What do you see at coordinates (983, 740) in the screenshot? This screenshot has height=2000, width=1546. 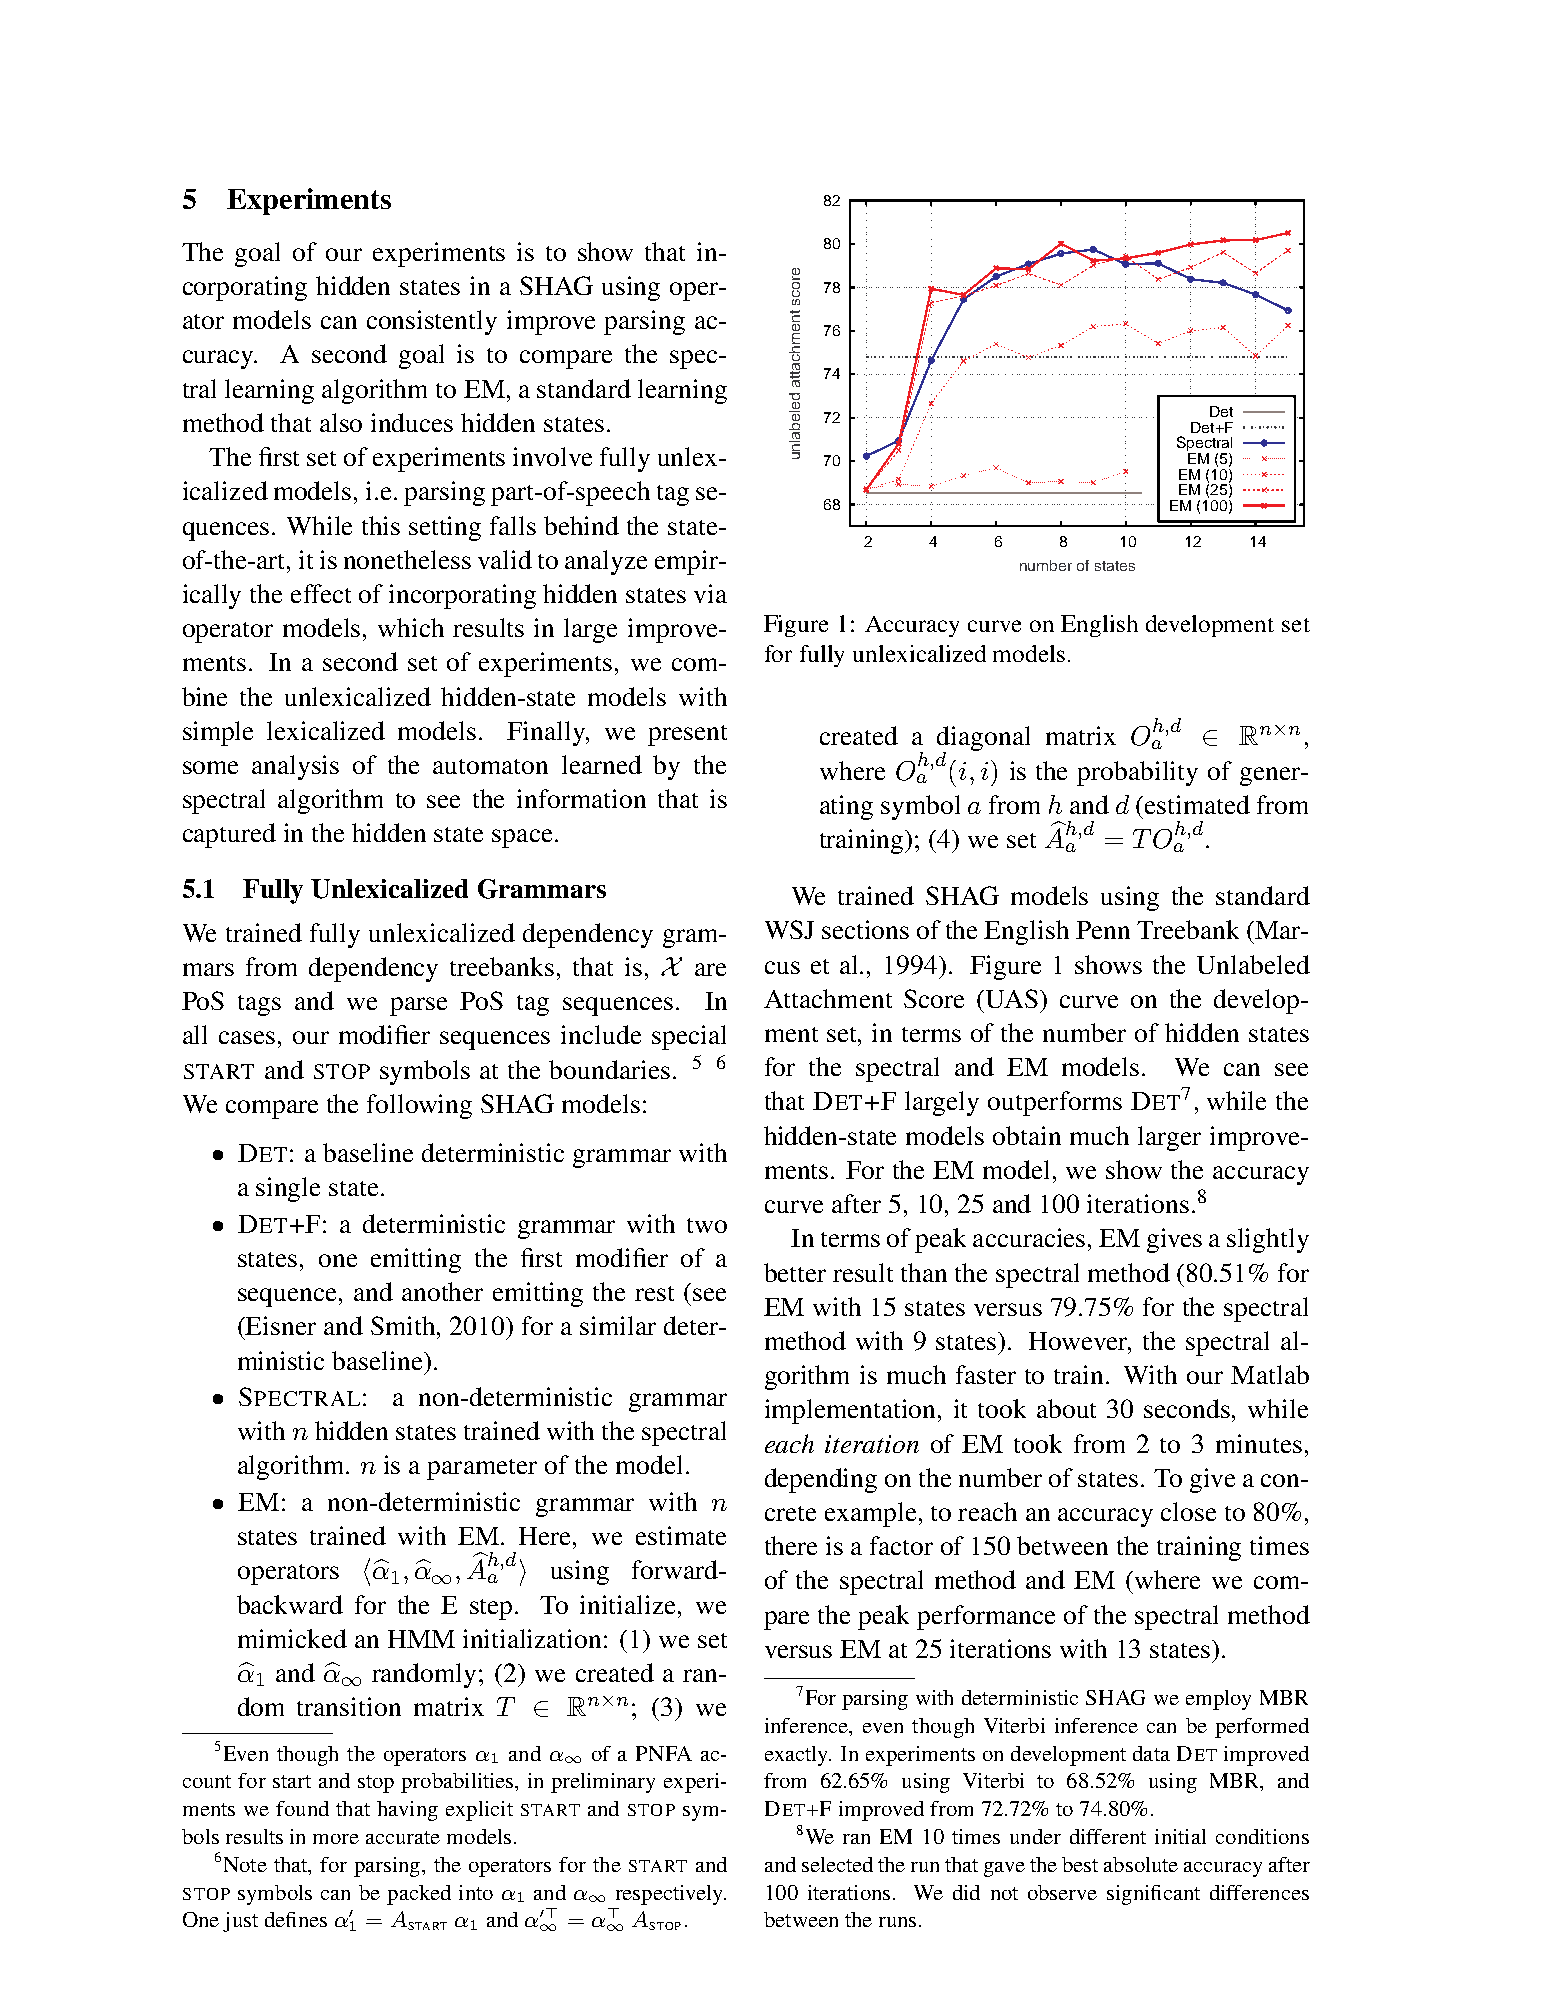 I see `diagonal` at bounding box center [983, 740].
